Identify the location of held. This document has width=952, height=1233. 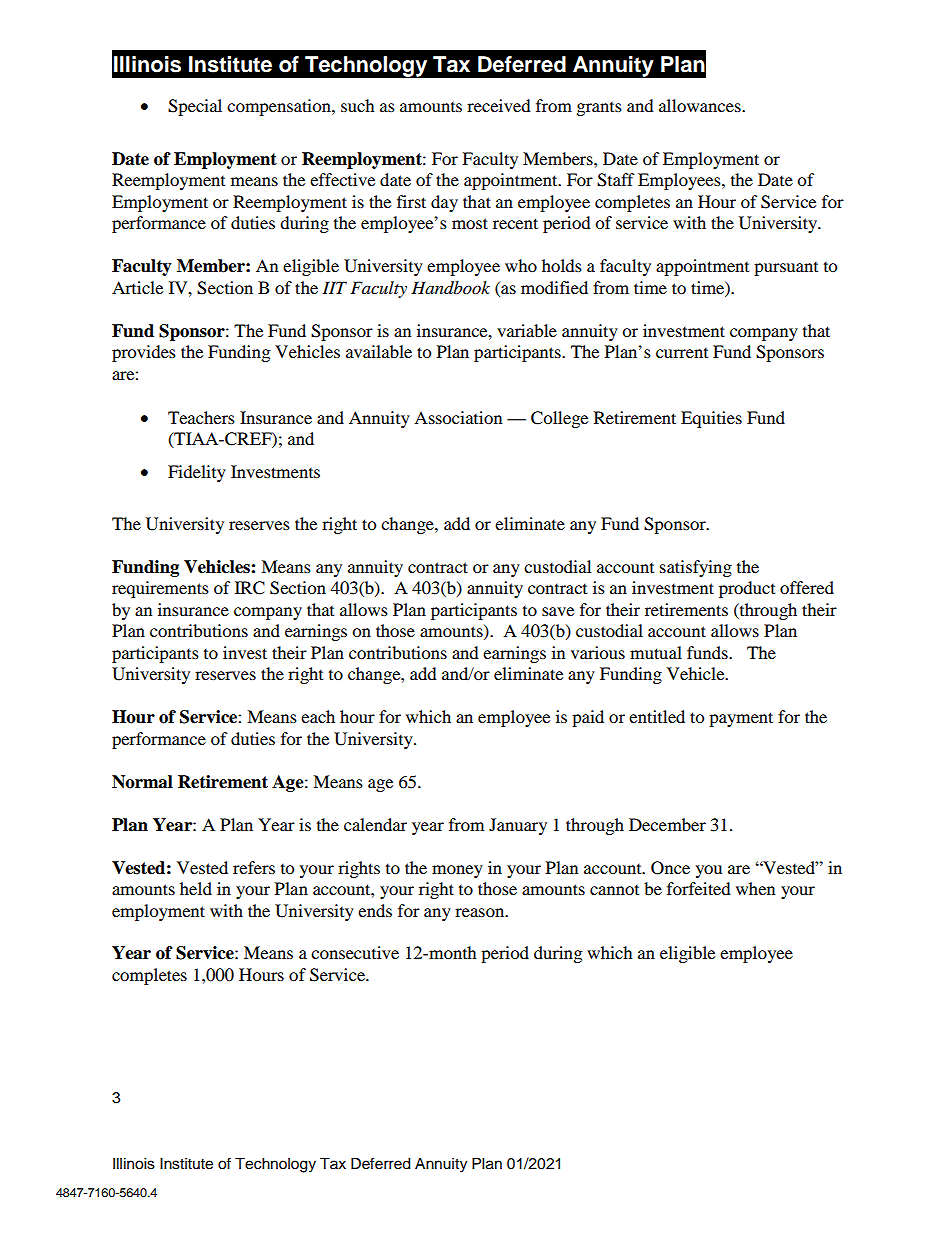
(196, 888).
